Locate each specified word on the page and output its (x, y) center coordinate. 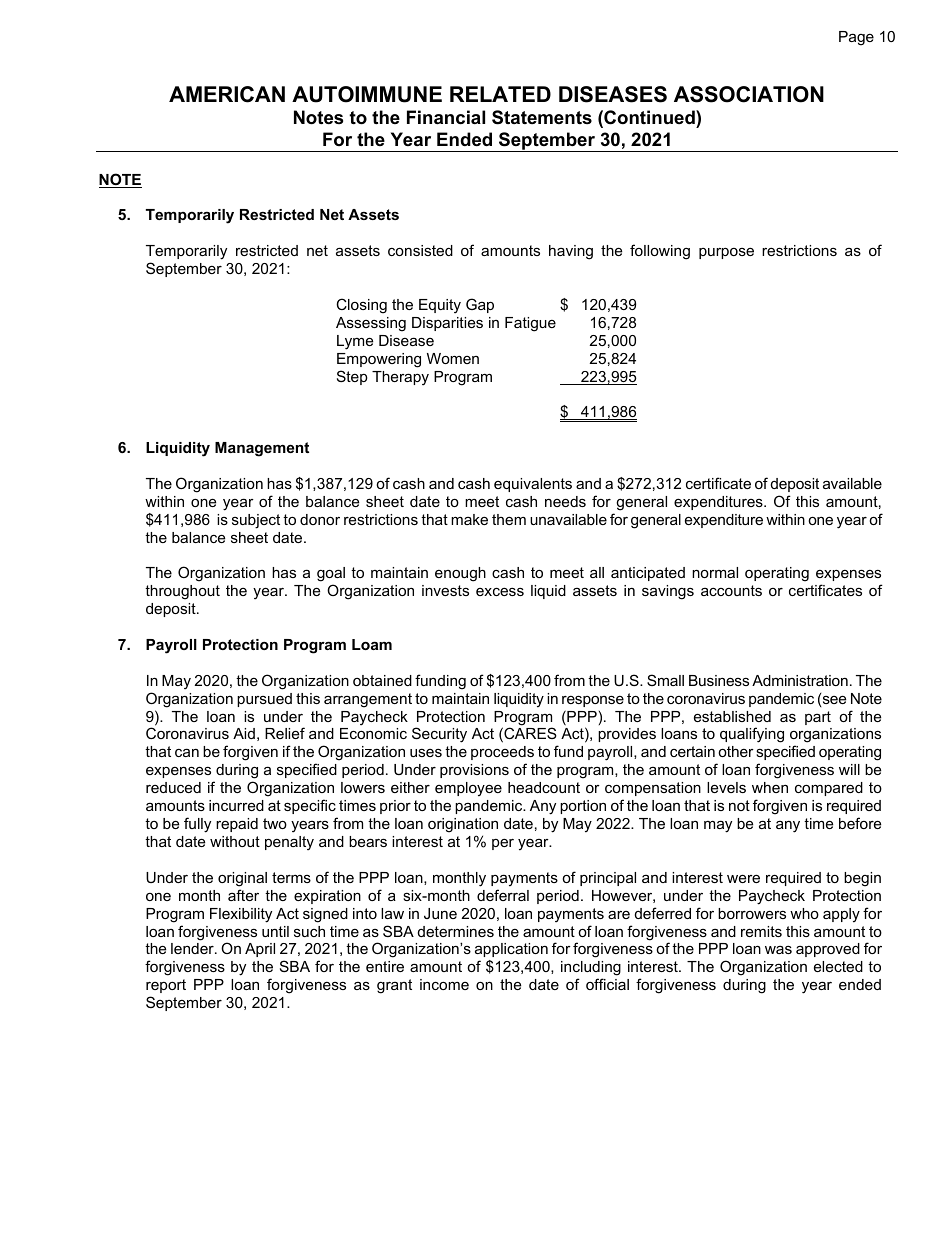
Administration (800, 680)
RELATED (500, 94)
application (511, 950)
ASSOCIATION (749, 94)
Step (352, 377)
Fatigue (530, 324)
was (778, 949)
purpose (726, 253)
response (593, 701)
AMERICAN (227, 94)
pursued (264, 700)
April (260, 950)
